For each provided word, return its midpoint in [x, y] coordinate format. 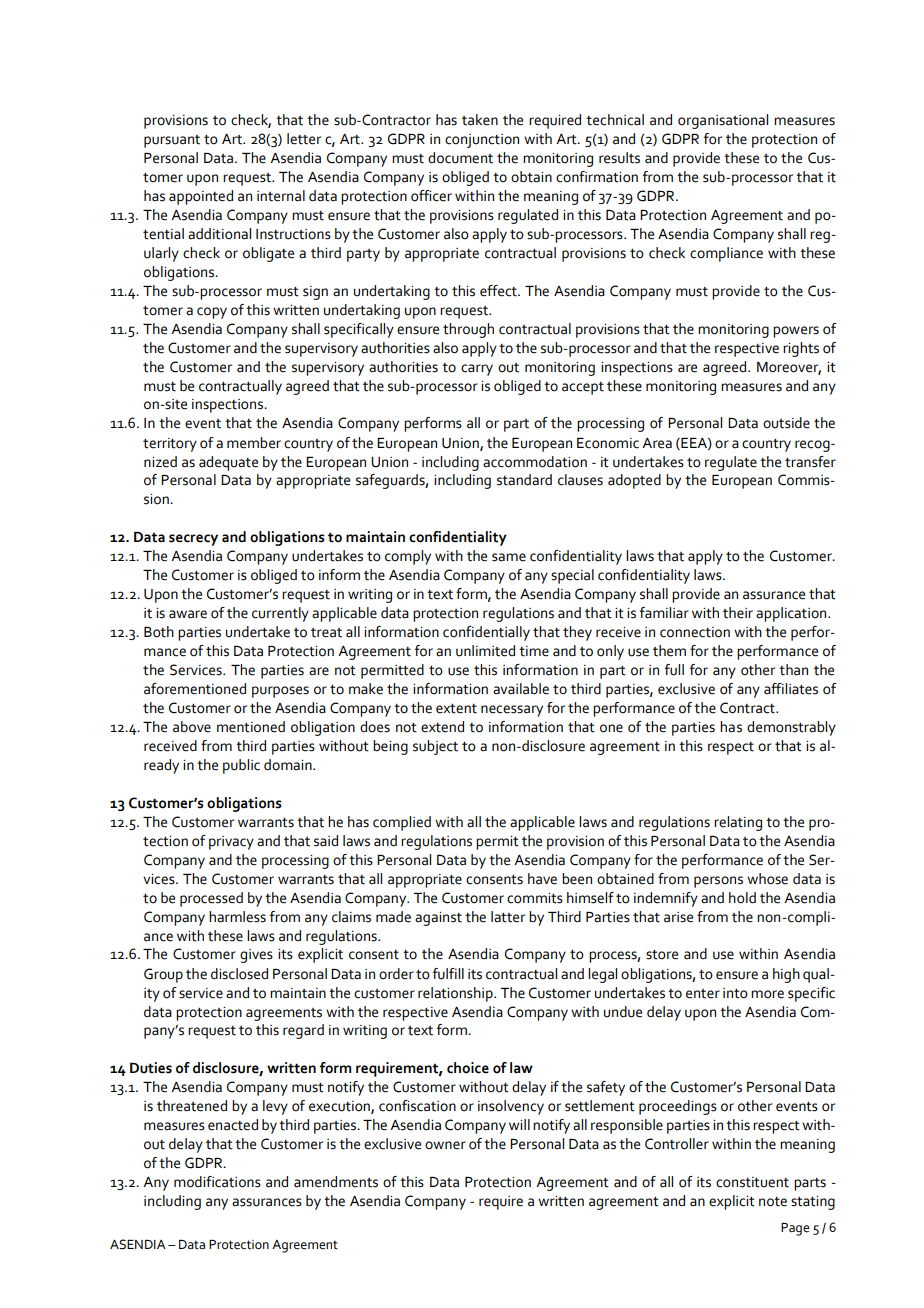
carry [477, 370]
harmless [237, 917]
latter [508, 917]
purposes [280, 692]
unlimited [485, 651]
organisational [723, 121]
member [254, 443]
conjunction [482, 141]
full [674, 670]
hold [742, 898]
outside [786, 423]
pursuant [172, 141]
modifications [217, 1182]
